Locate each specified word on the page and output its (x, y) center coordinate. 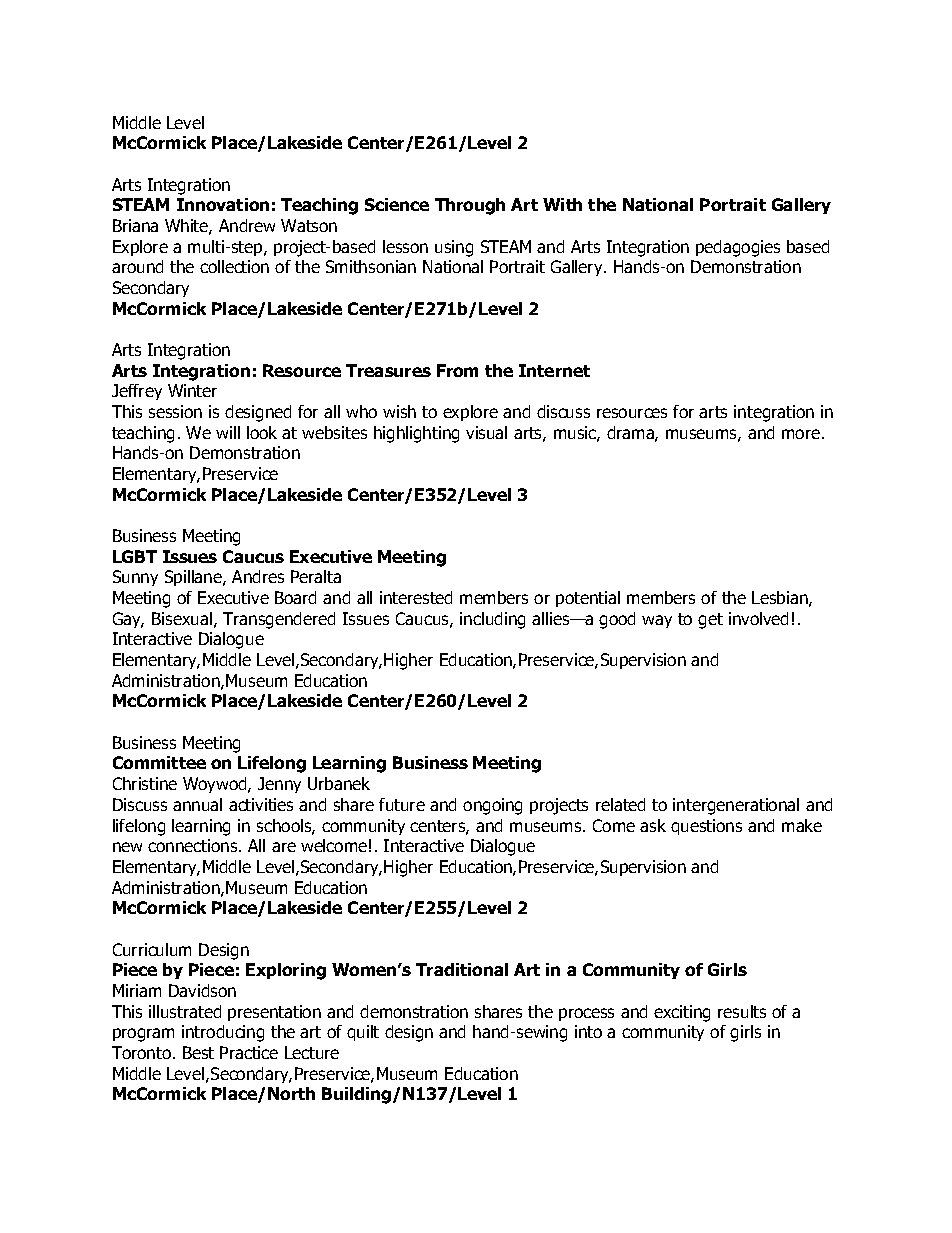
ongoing (492, 806)
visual (486, 432)
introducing (223, 1033)
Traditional (462, 969)
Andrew (247, 225)
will (228, 432)
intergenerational (736, 806)
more (801, 434)
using (454, 248)
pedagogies (738, 248)
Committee (159, 762)
